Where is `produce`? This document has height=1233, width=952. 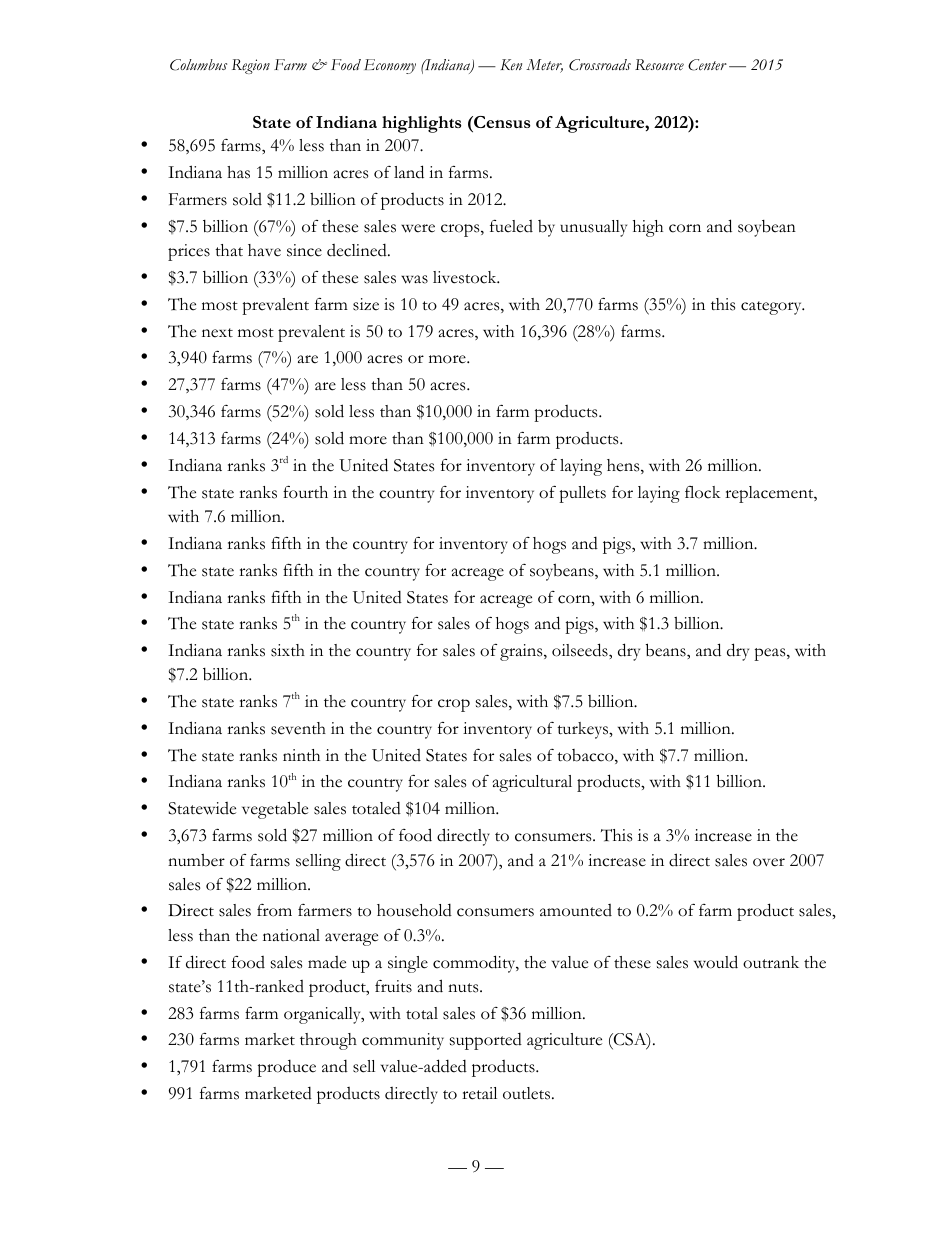
produce is located at coordinates (286, 1068).
